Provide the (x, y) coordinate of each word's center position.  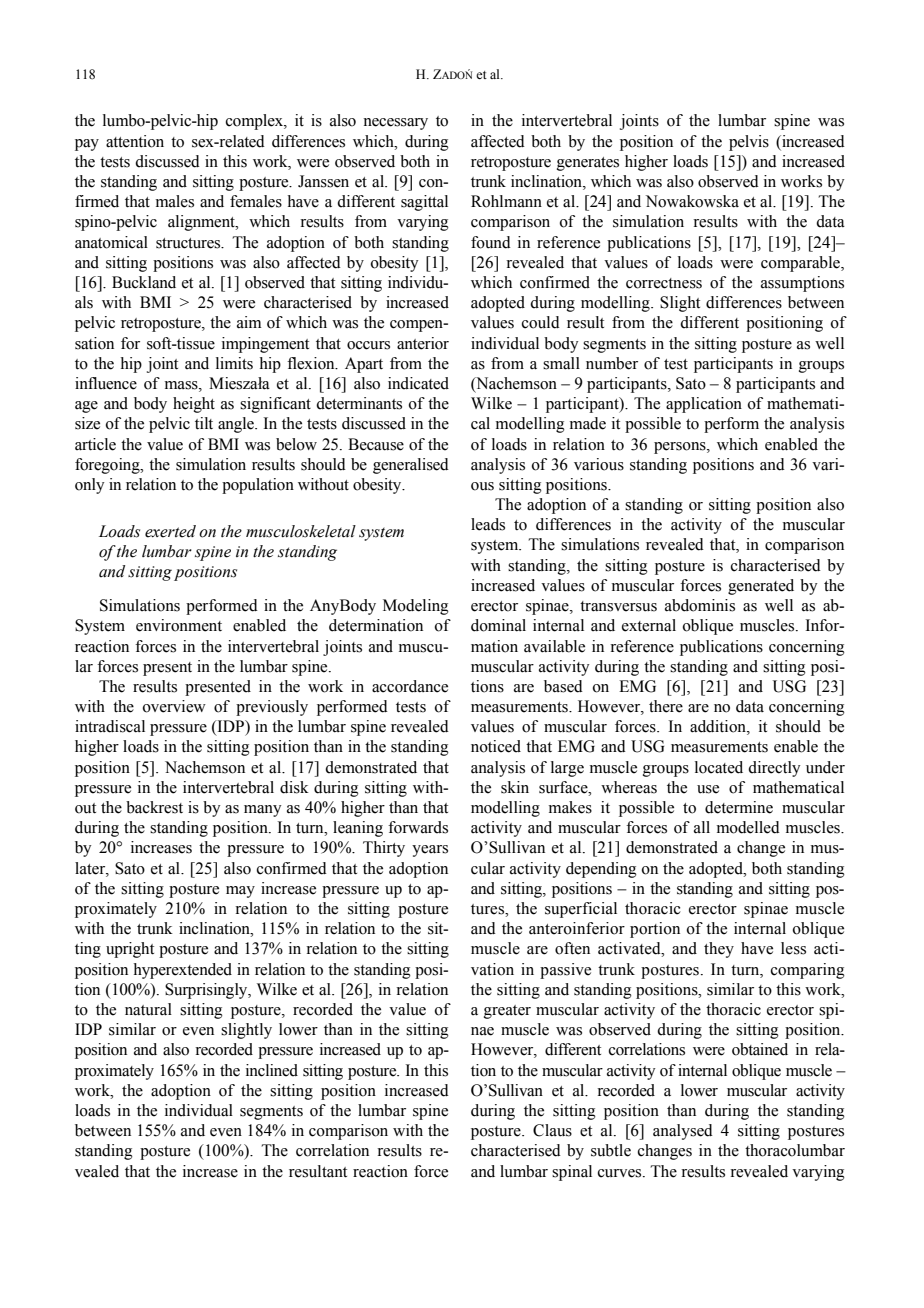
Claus (552, 1130)
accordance (410, 686)
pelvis (749, 143)
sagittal (424, 203)
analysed (683, 1132)
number (612, 363)
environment (179, 625)
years (430, 851)
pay (87, 145)
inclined (272, 1070)
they (719, 950)
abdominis (700, 605)
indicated (418, 383)
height (194, 405)
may (240, 892)
